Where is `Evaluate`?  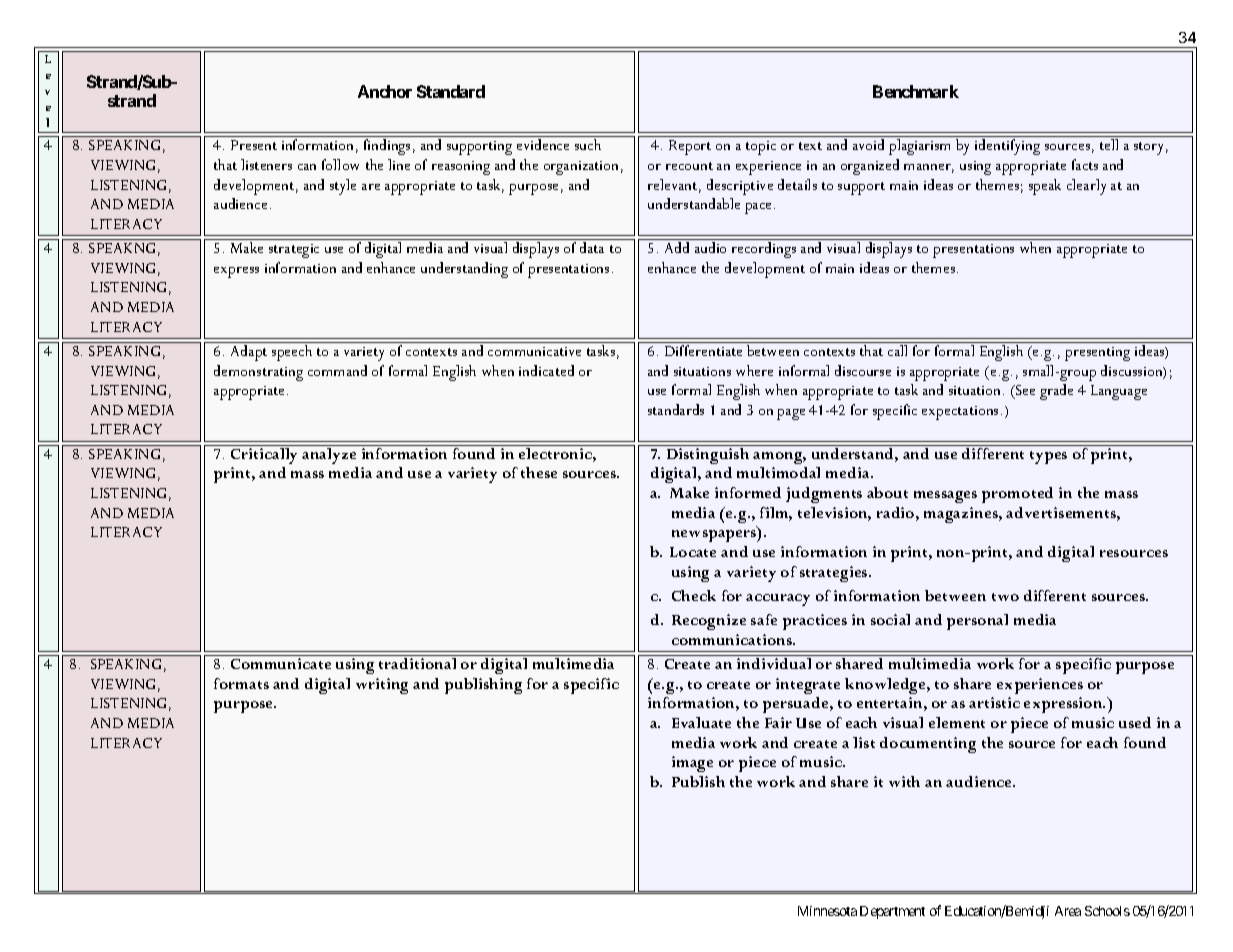
Evaluate is located at coordinates (701, 722).
